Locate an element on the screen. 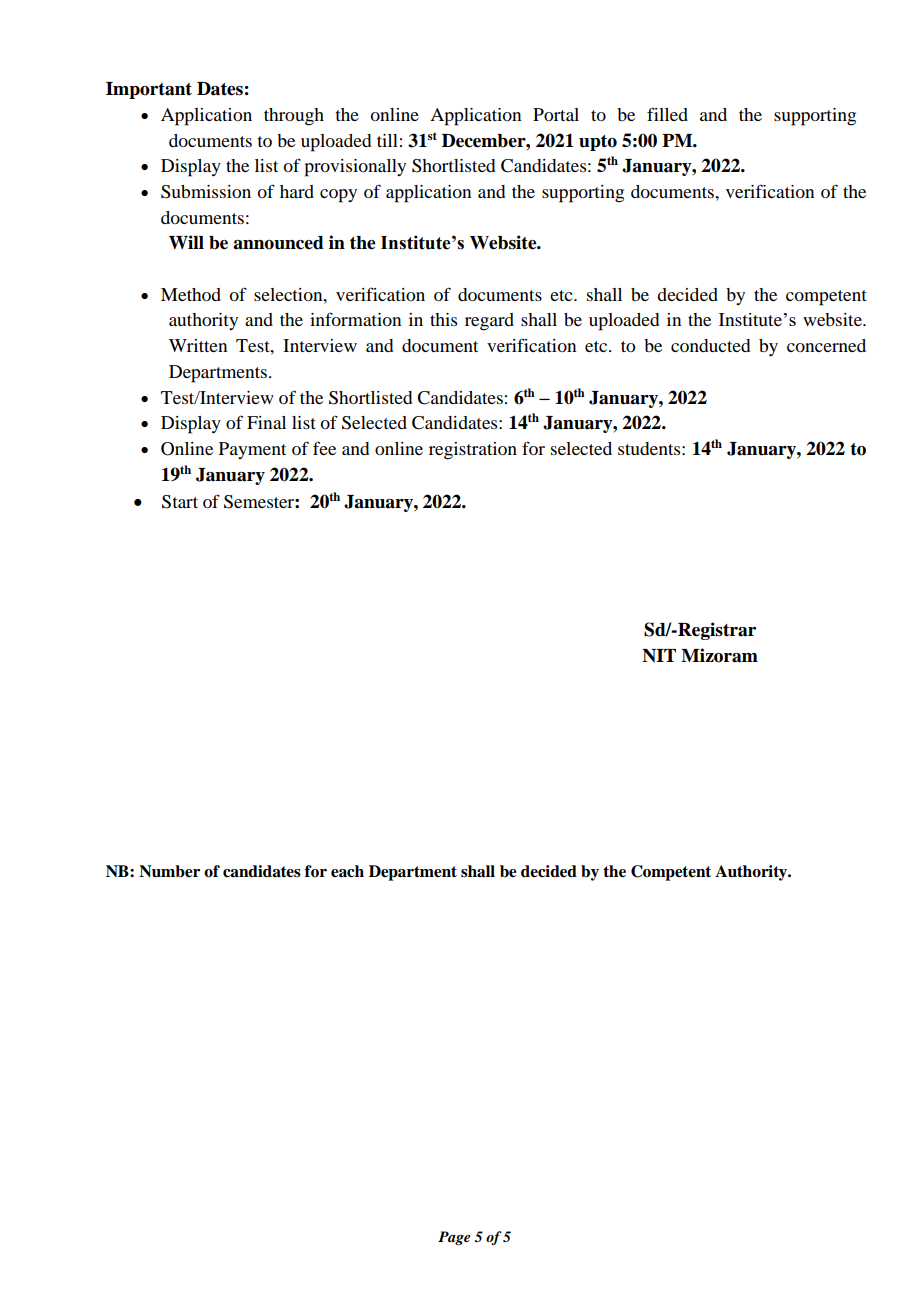 This screenshot has height=1309, width=924. Mizoram is located at coordinates (719, 655).
